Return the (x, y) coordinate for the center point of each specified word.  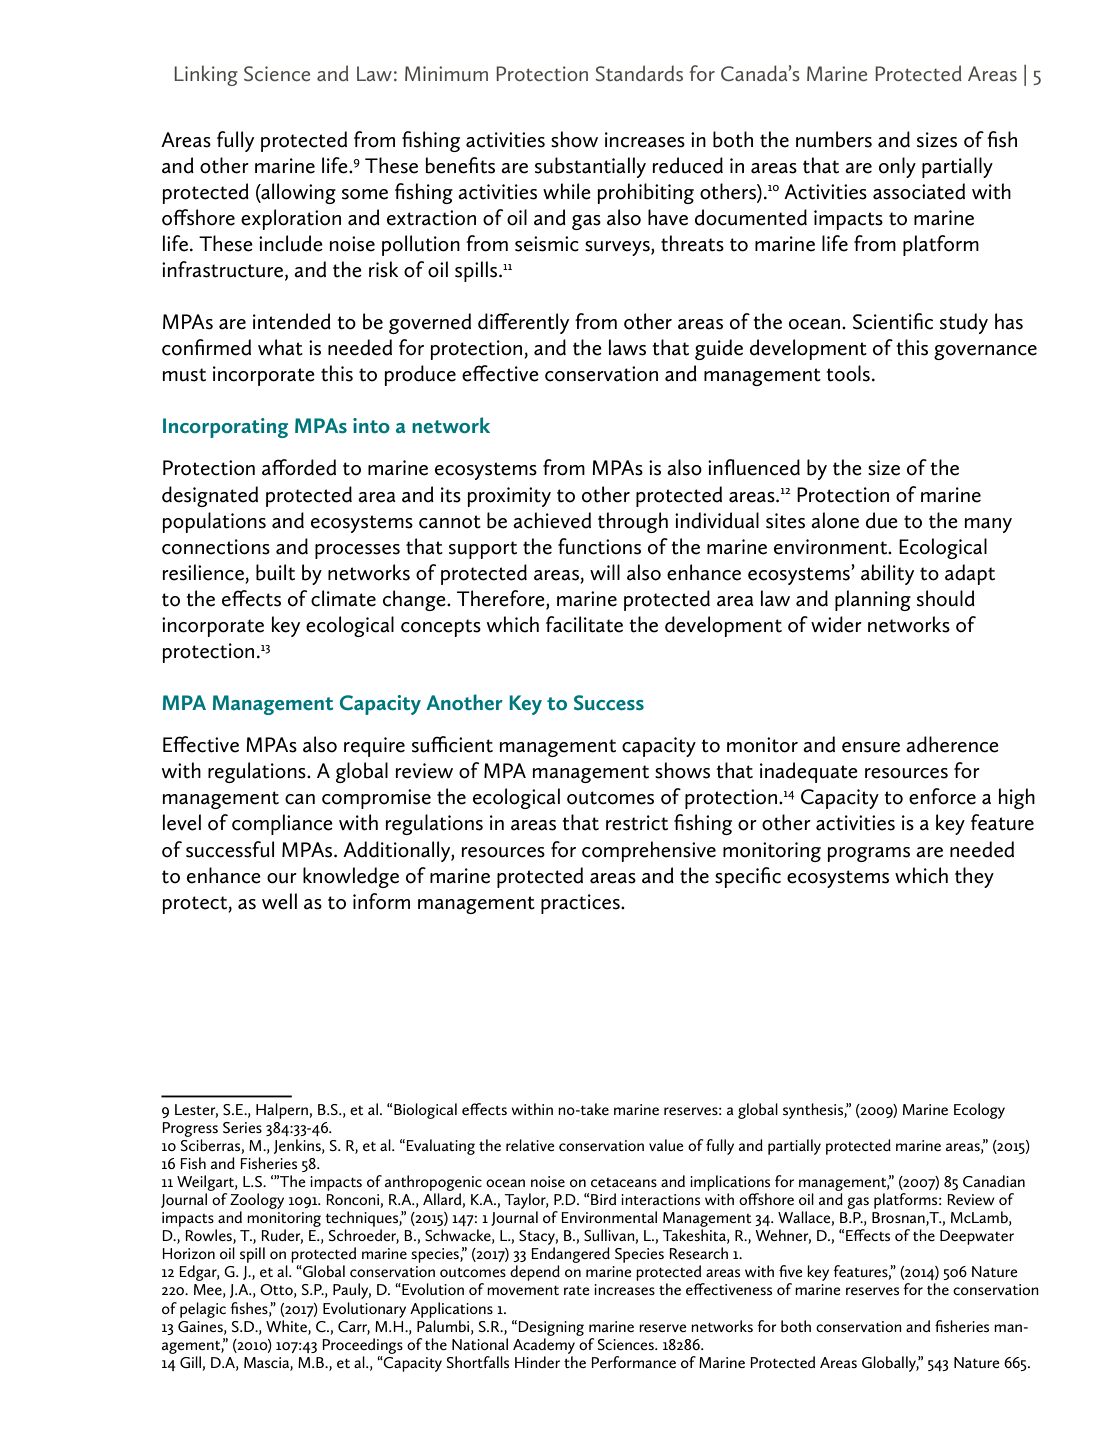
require (374, 747)
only (897, 167)
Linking (206, 75)
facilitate (584, 624)
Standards (639, 73)
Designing (551, 1328)
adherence (952, 744)
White (287, 1327)
